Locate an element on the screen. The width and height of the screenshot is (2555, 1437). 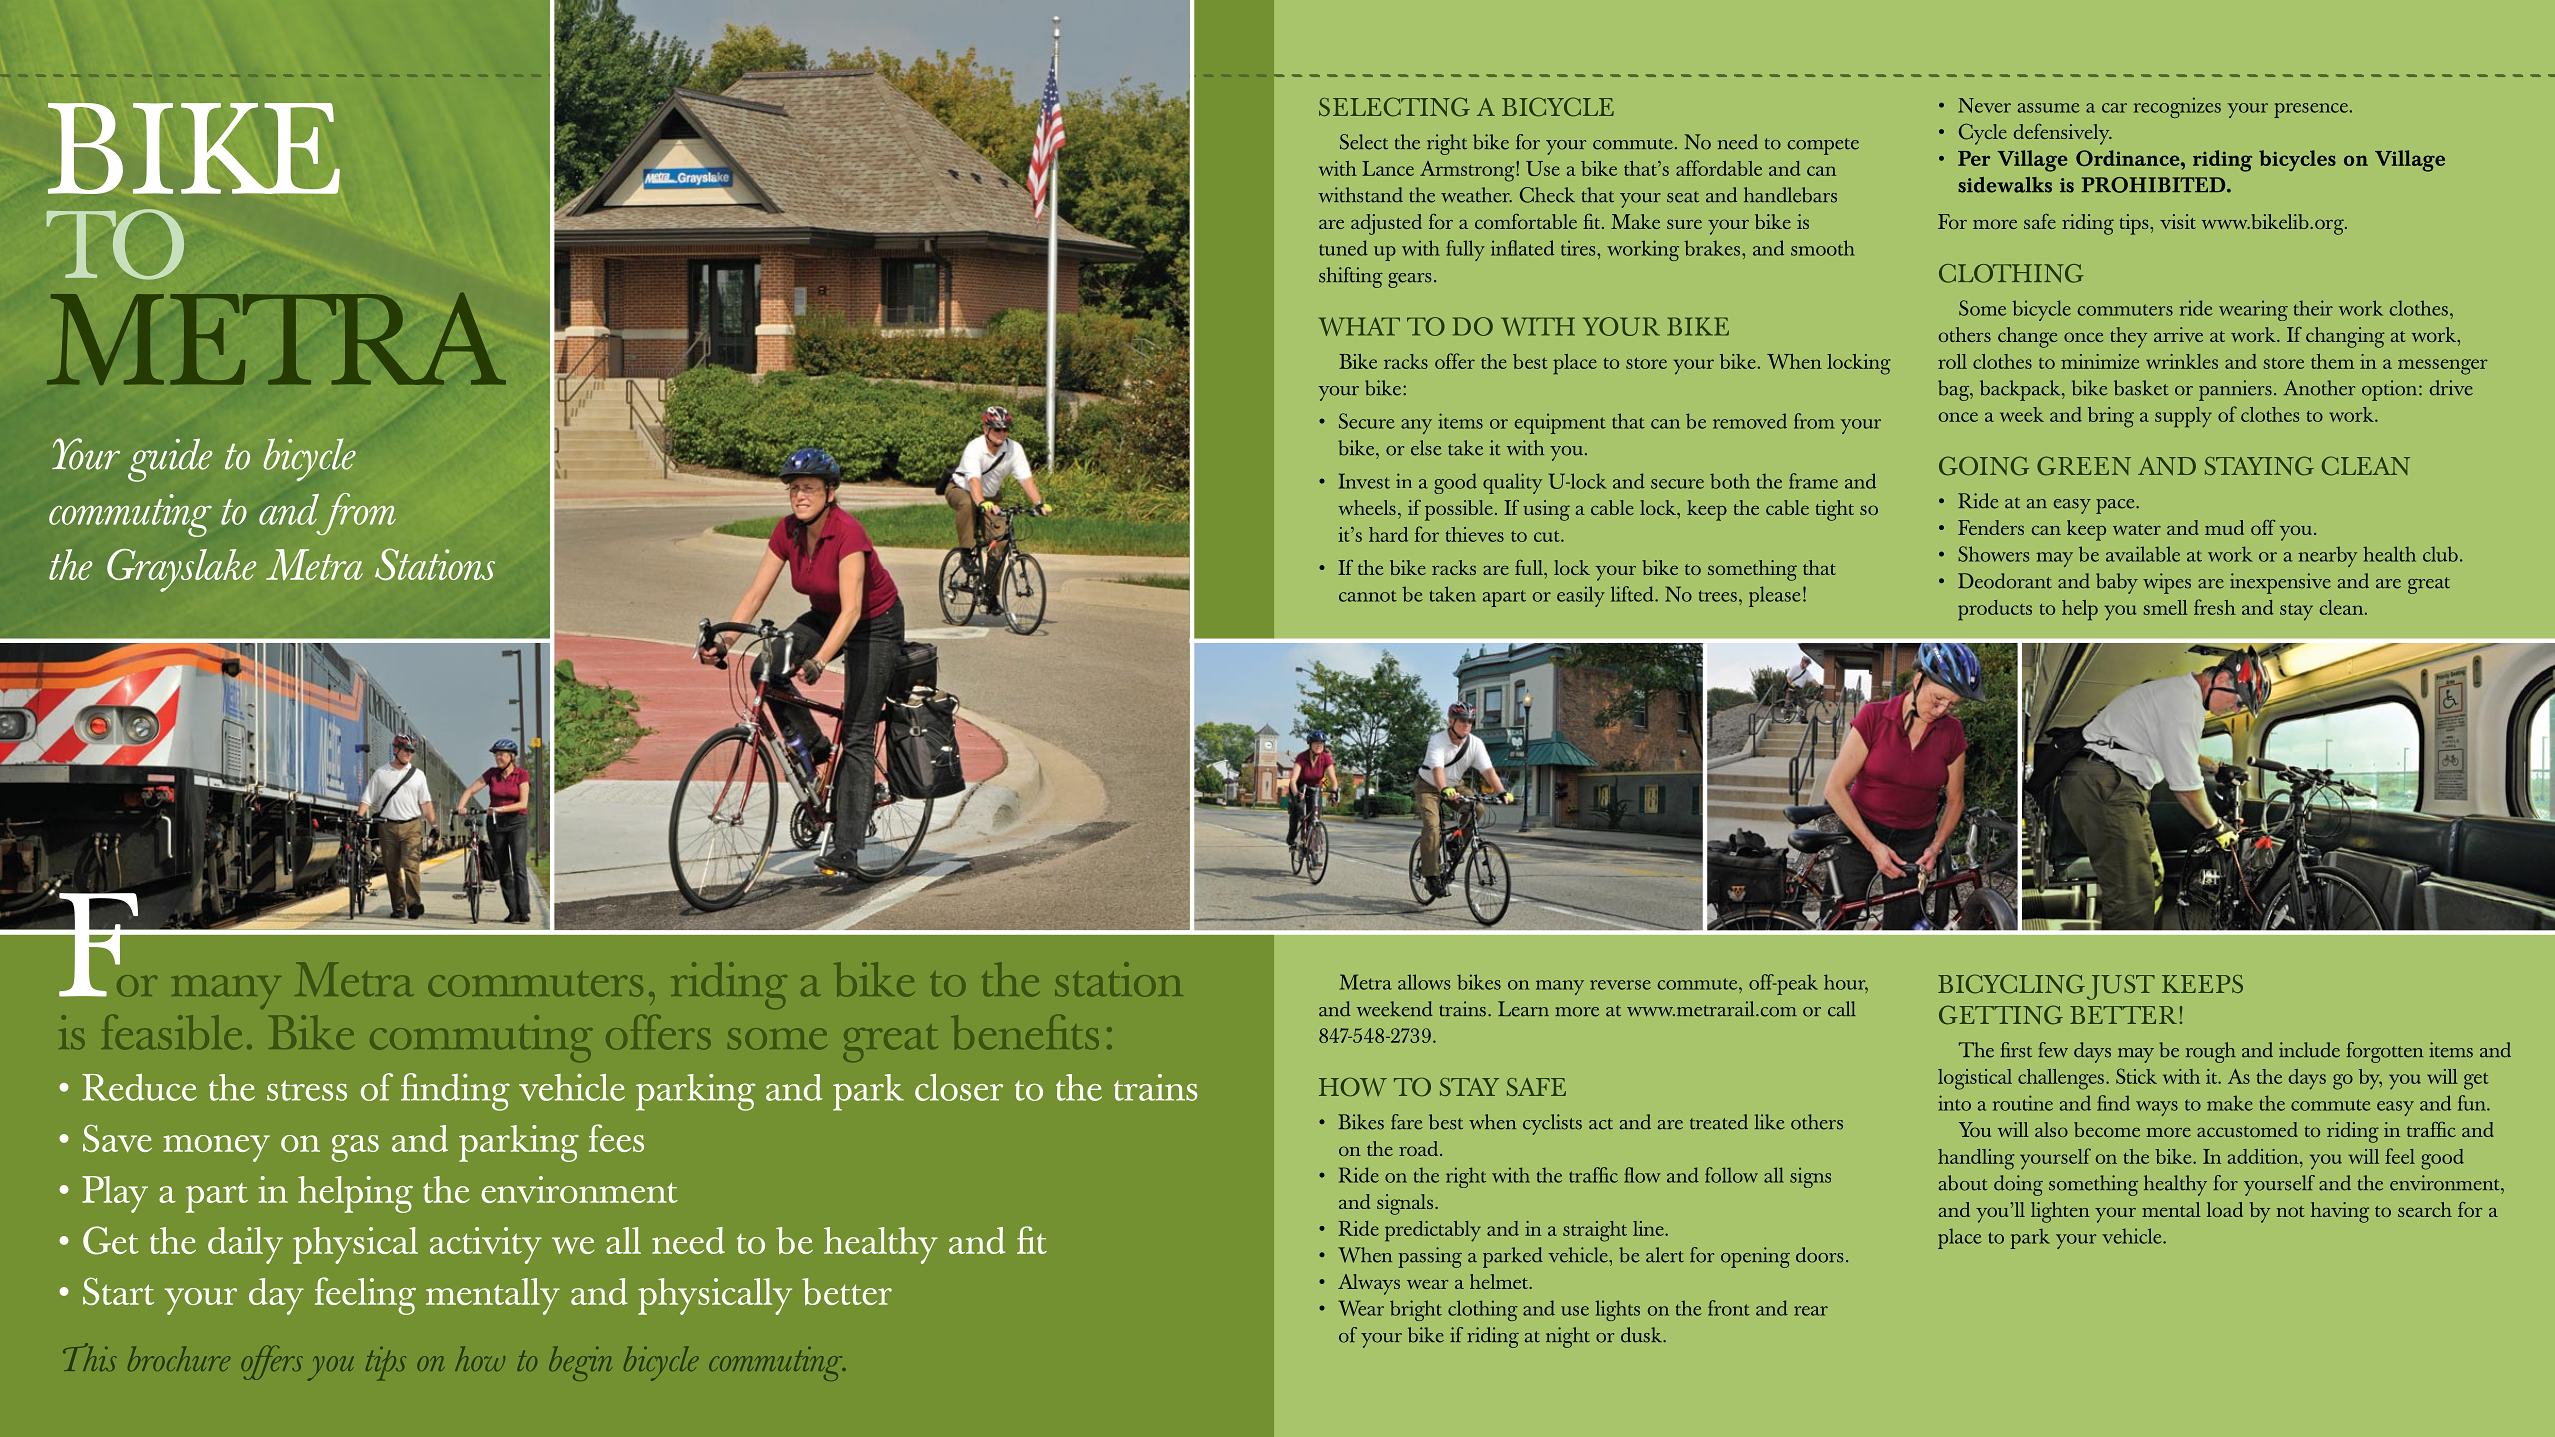
cannot is located at coordinates (1368, 596).
